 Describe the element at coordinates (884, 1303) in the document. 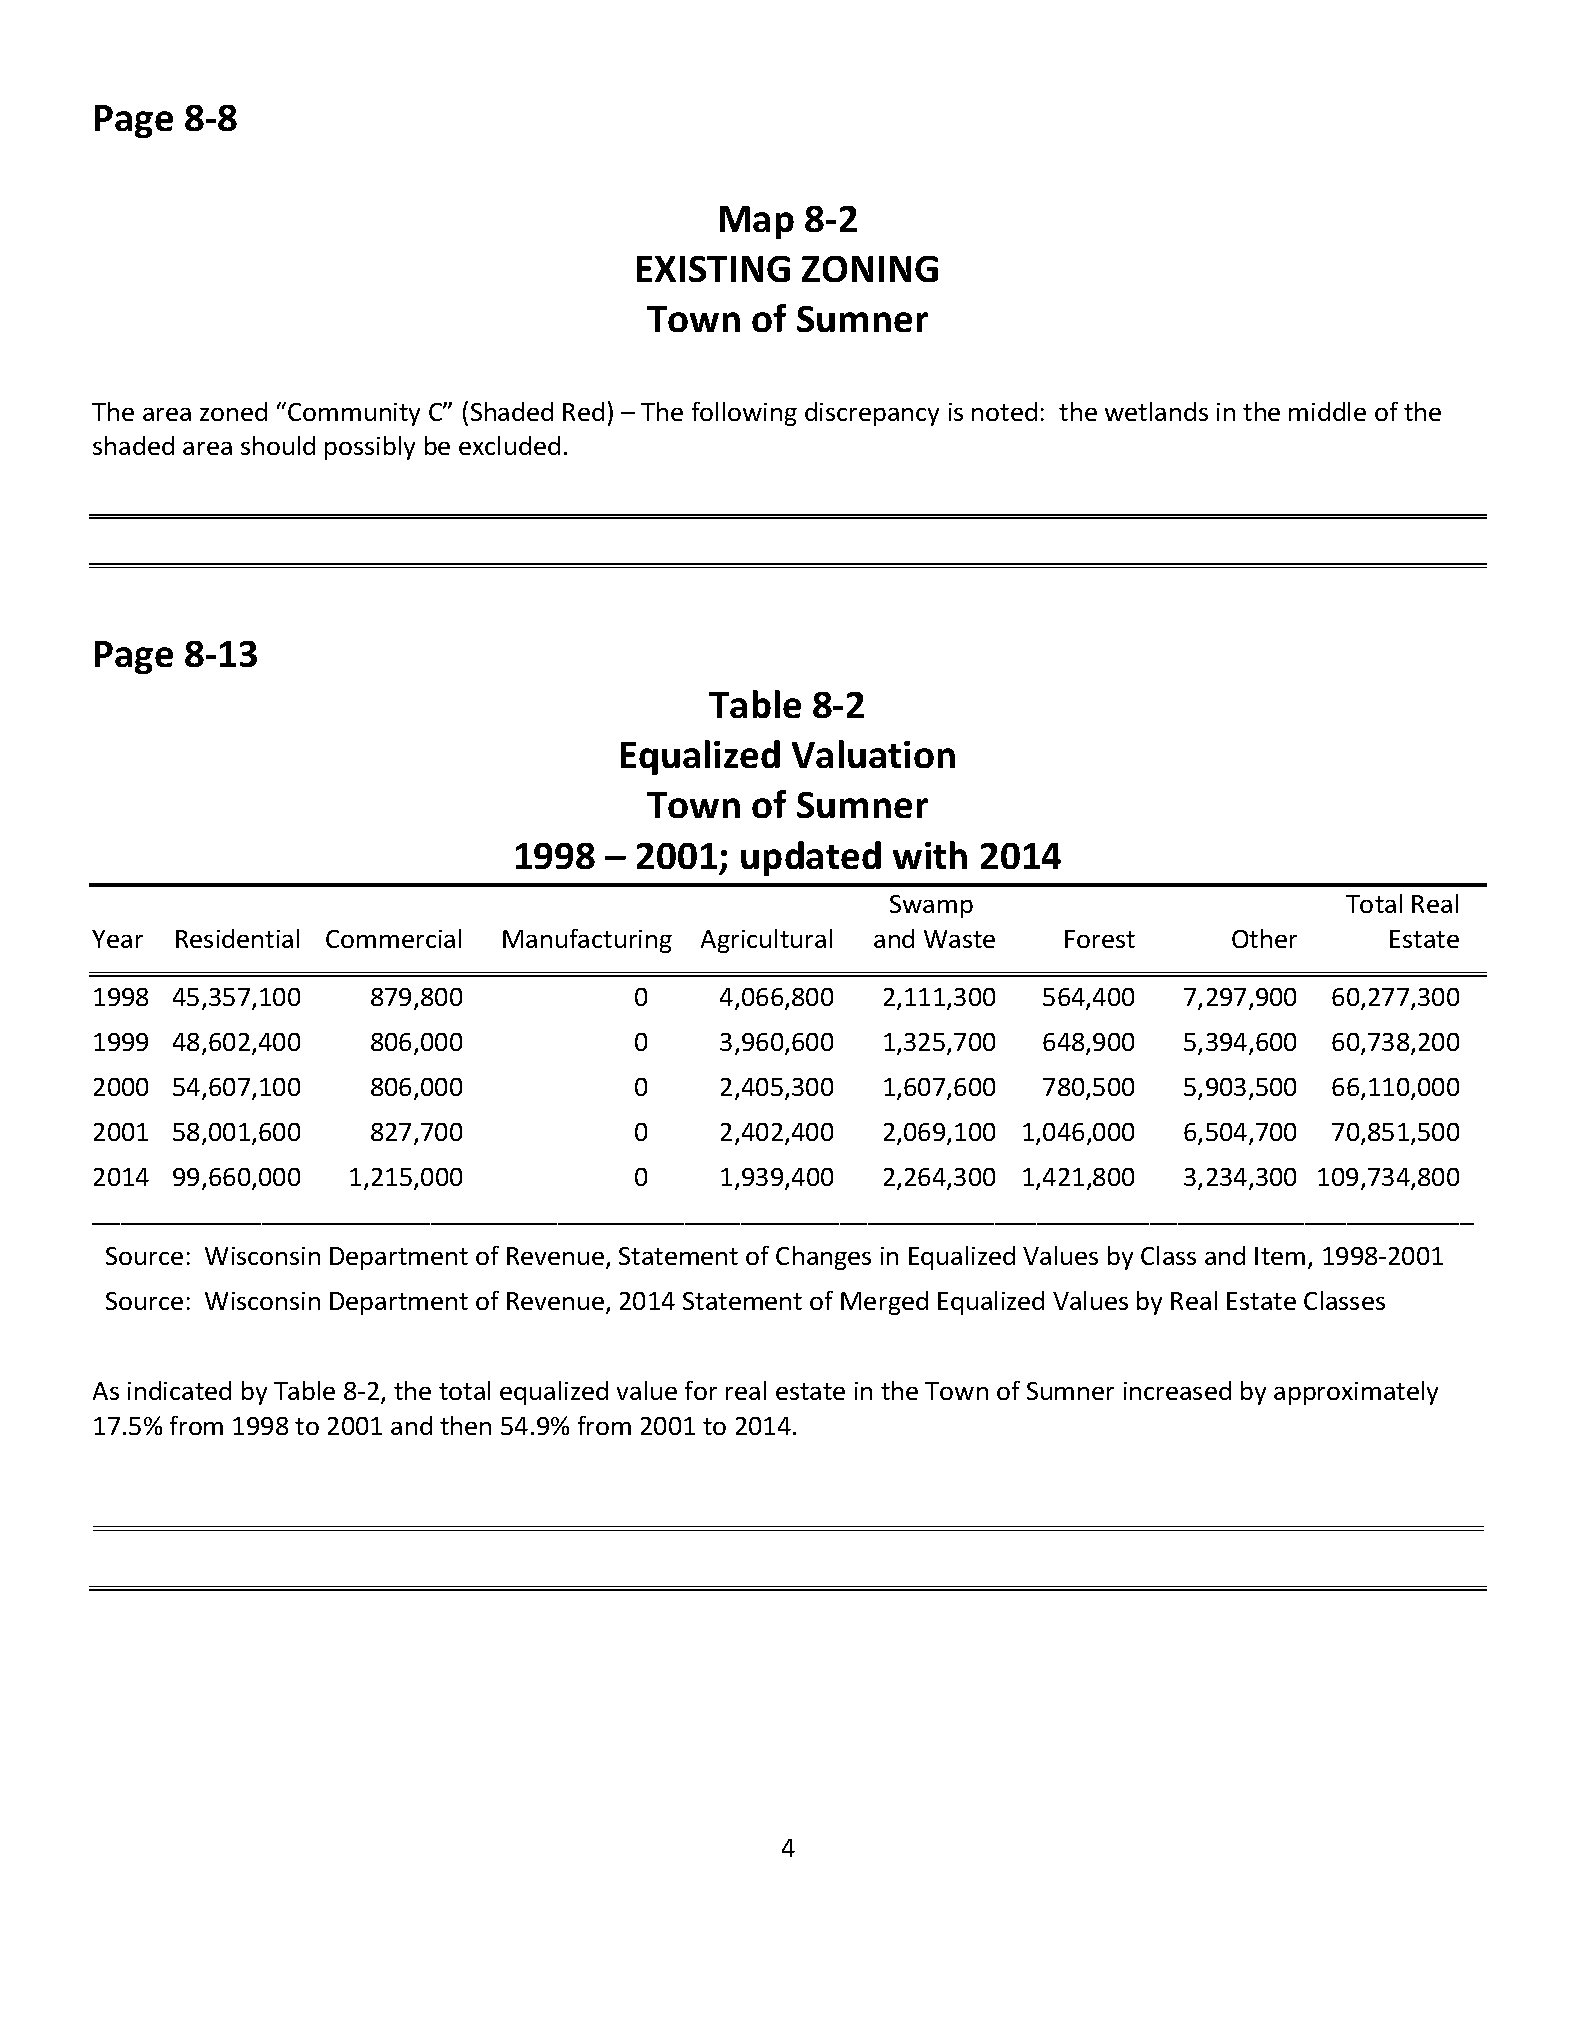

I see `Merged` at that location.
